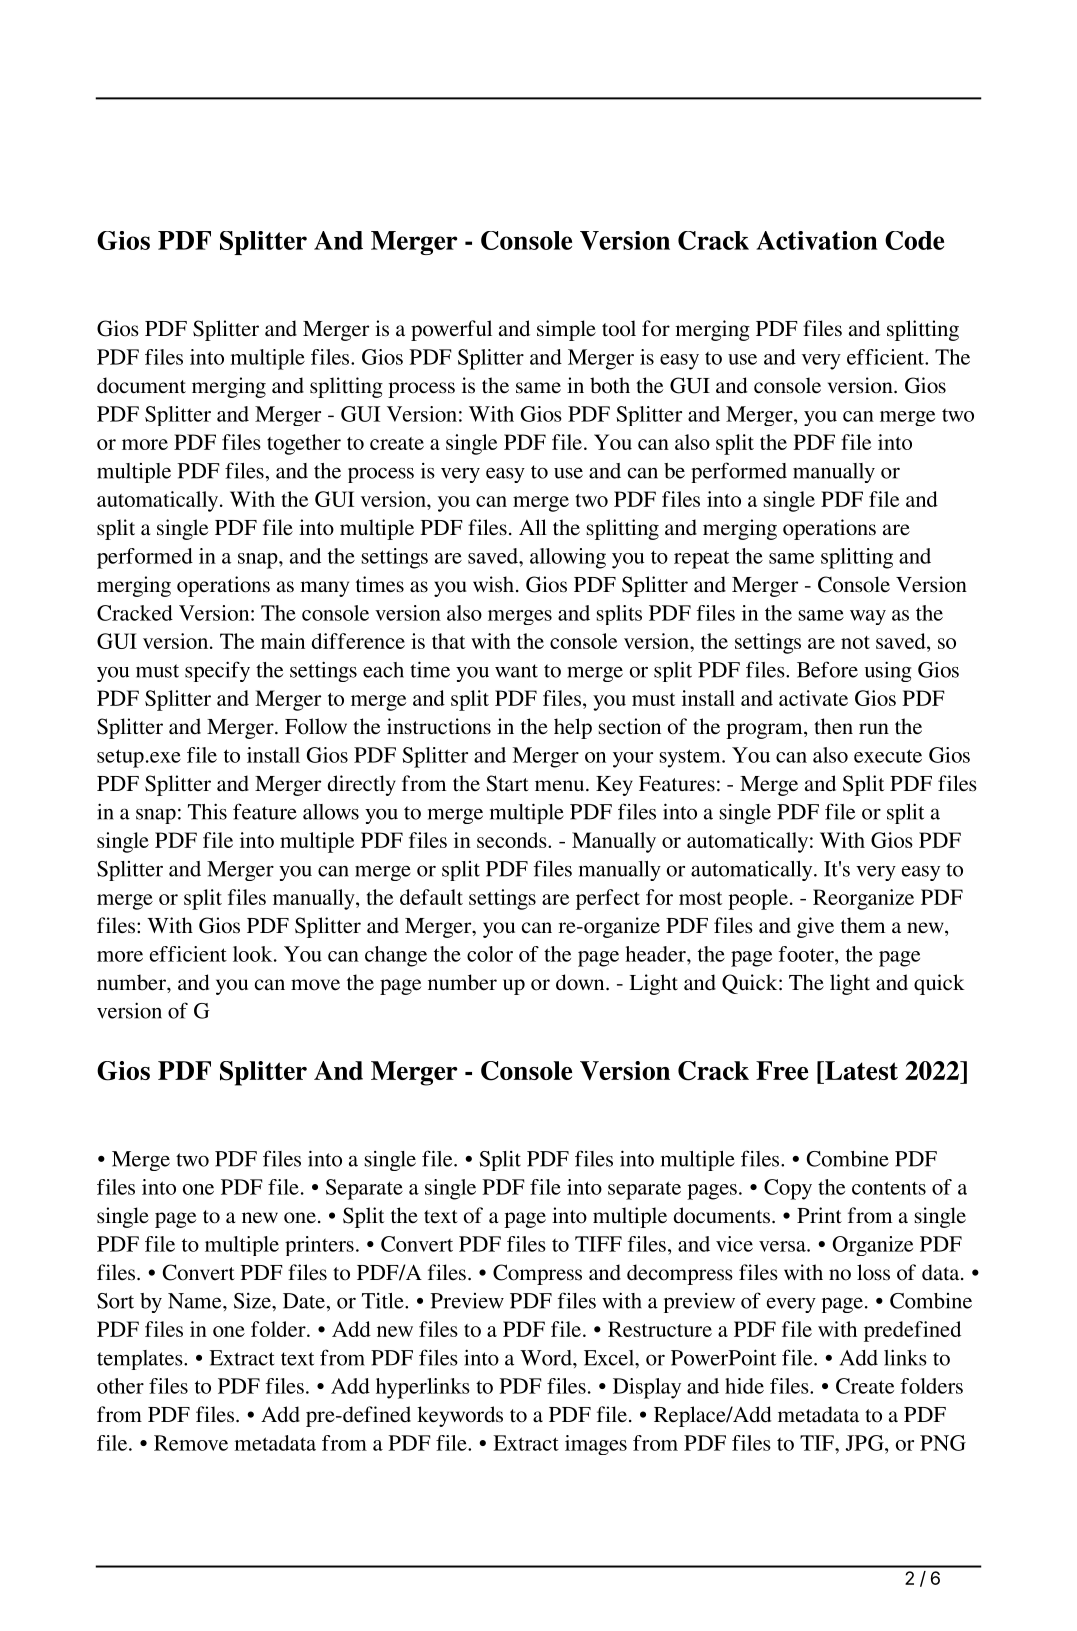  Describe the element at coordinates (581, 982) in the page. I see `down` at that location.
